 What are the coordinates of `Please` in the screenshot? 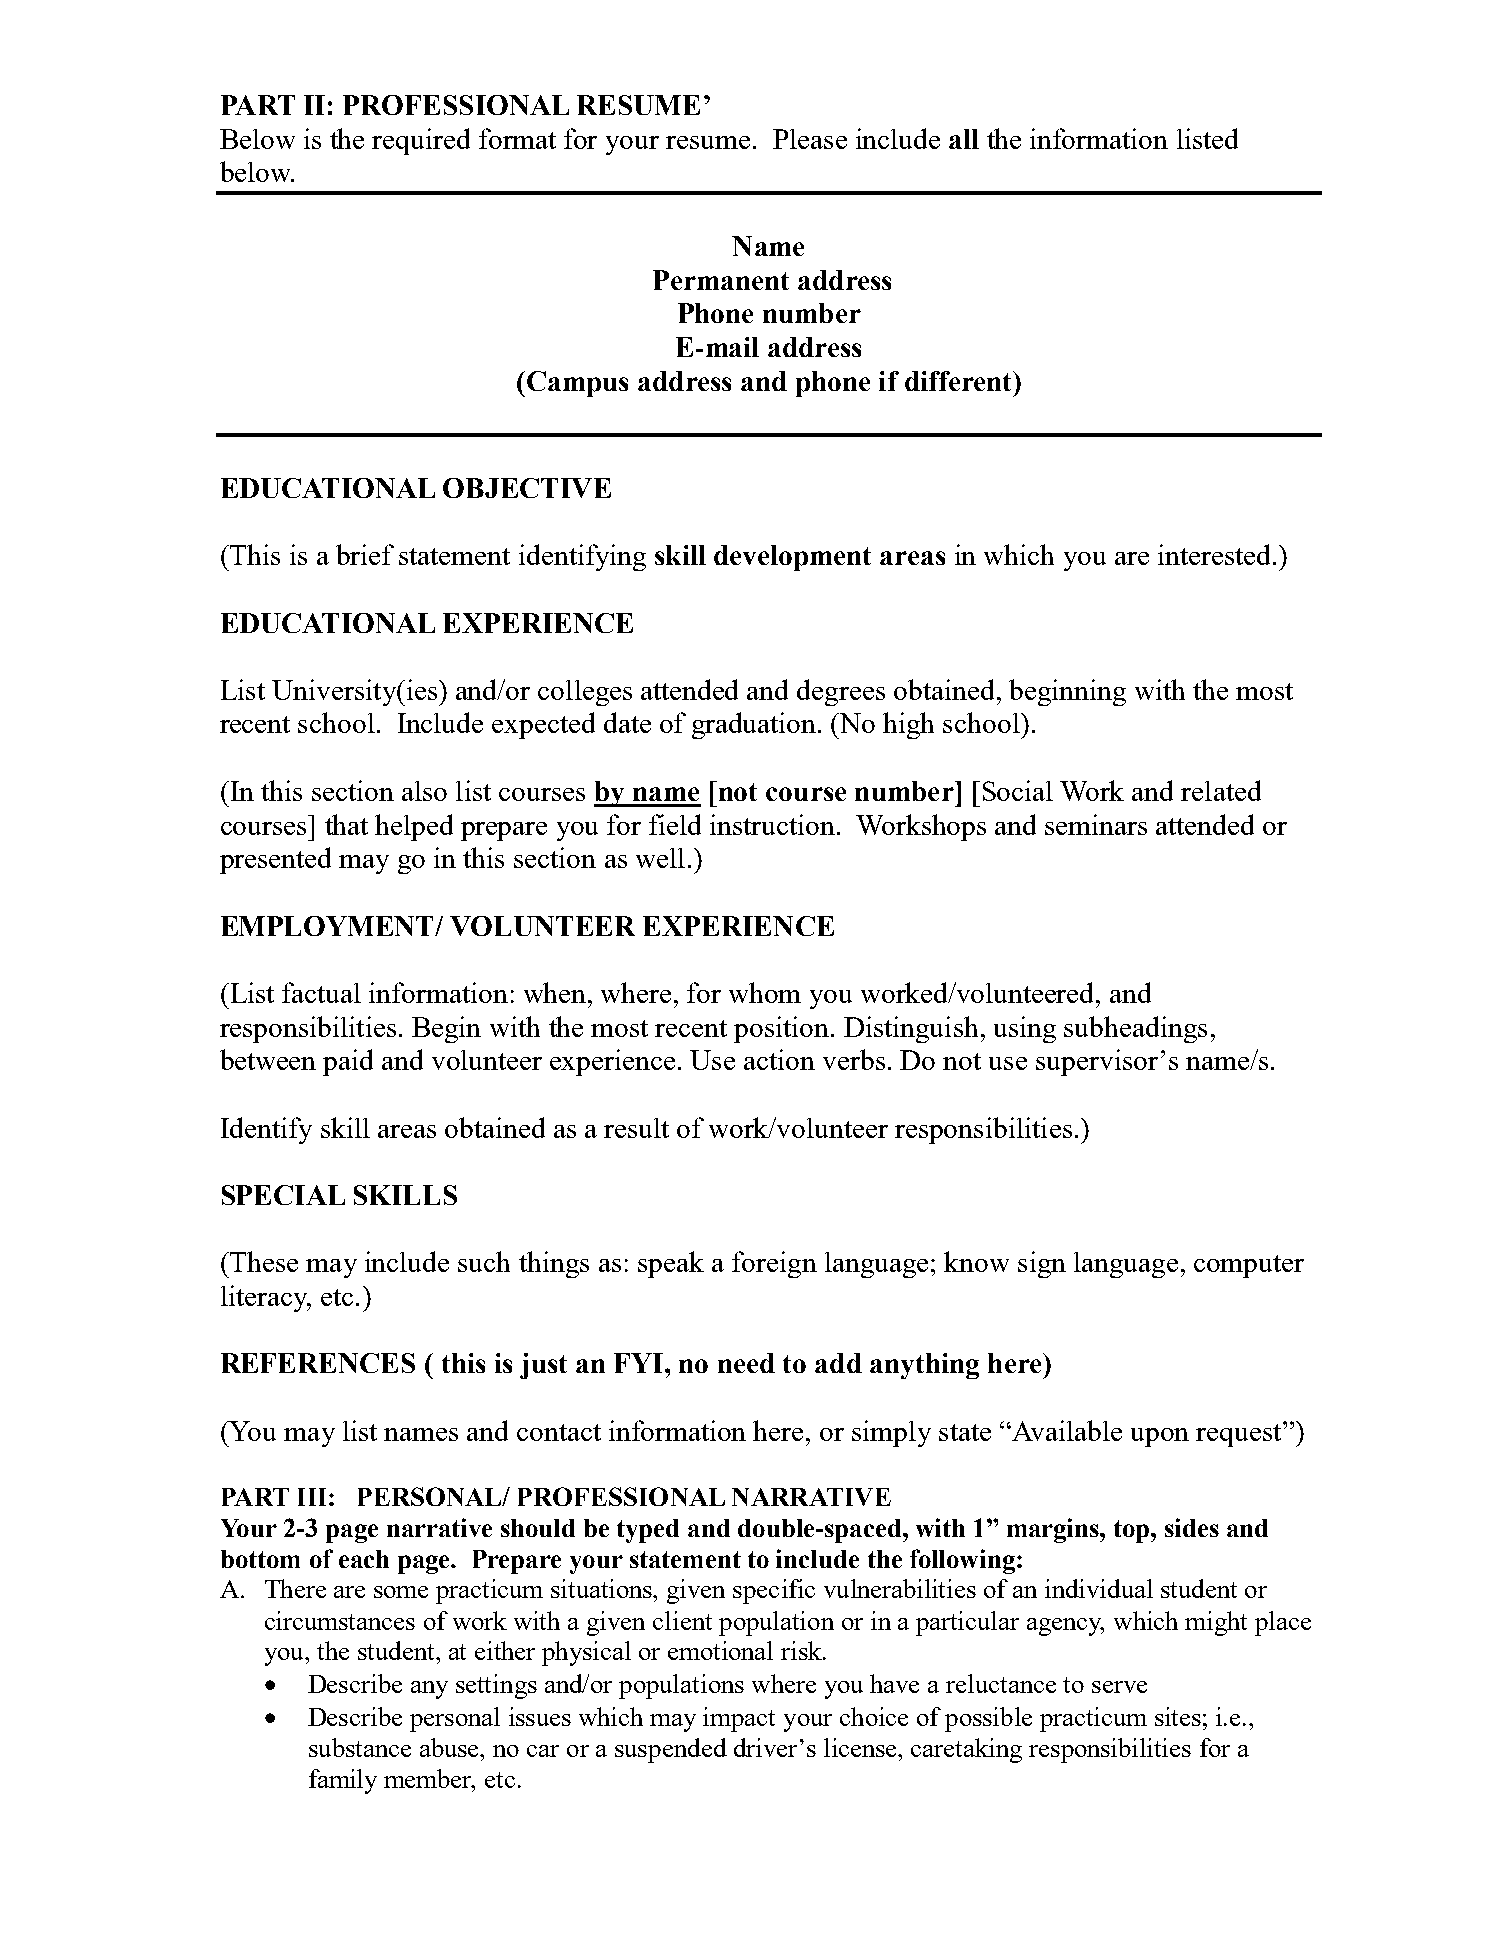 It's located at (810, 139).
